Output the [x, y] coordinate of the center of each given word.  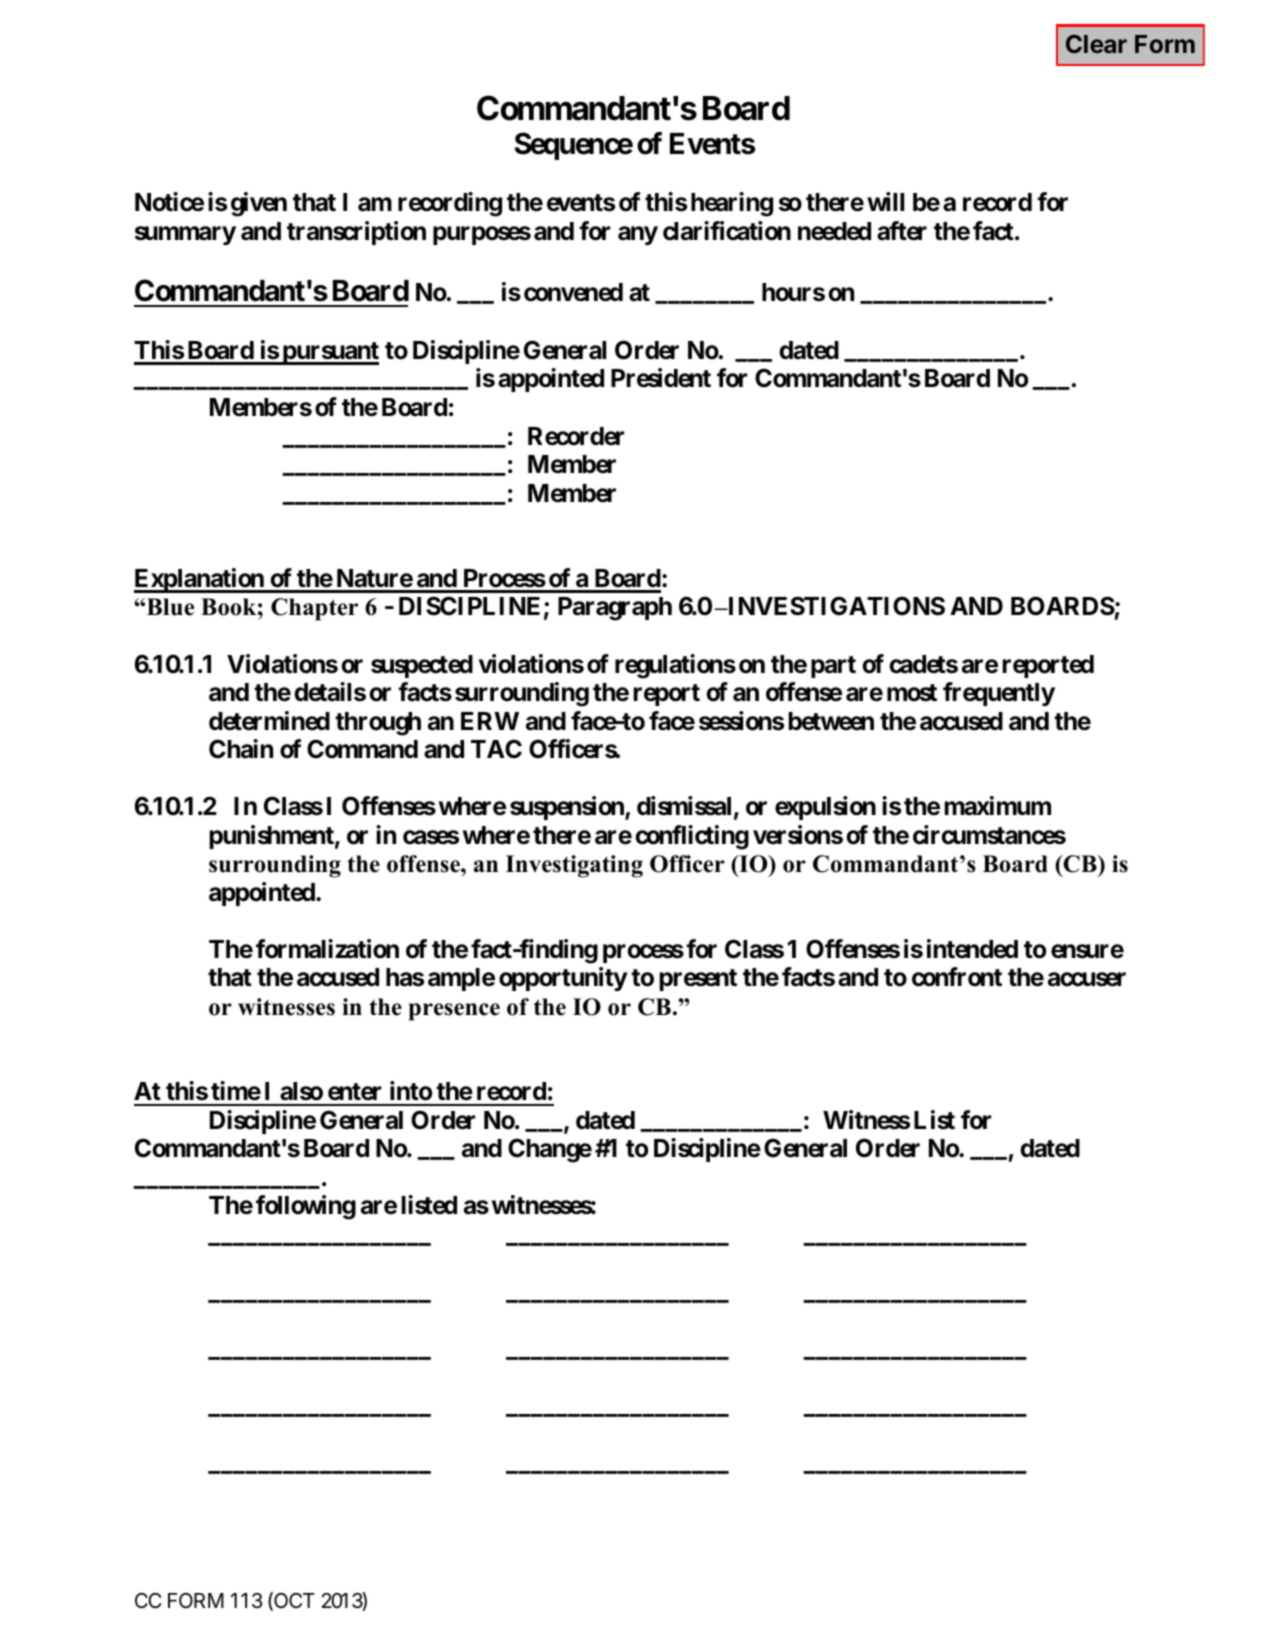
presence [454, 1012]
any [638, 235]
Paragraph [615, 609]
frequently [999, 694]
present [698, 980]
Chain [241, 749]
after [902, 231]
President [661, 378]
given [259, 204]
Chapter [314, 609]
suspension [568, 808]
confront [957, 977]
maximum [997, 806]
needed [834, 231]
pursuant [329, 353]
